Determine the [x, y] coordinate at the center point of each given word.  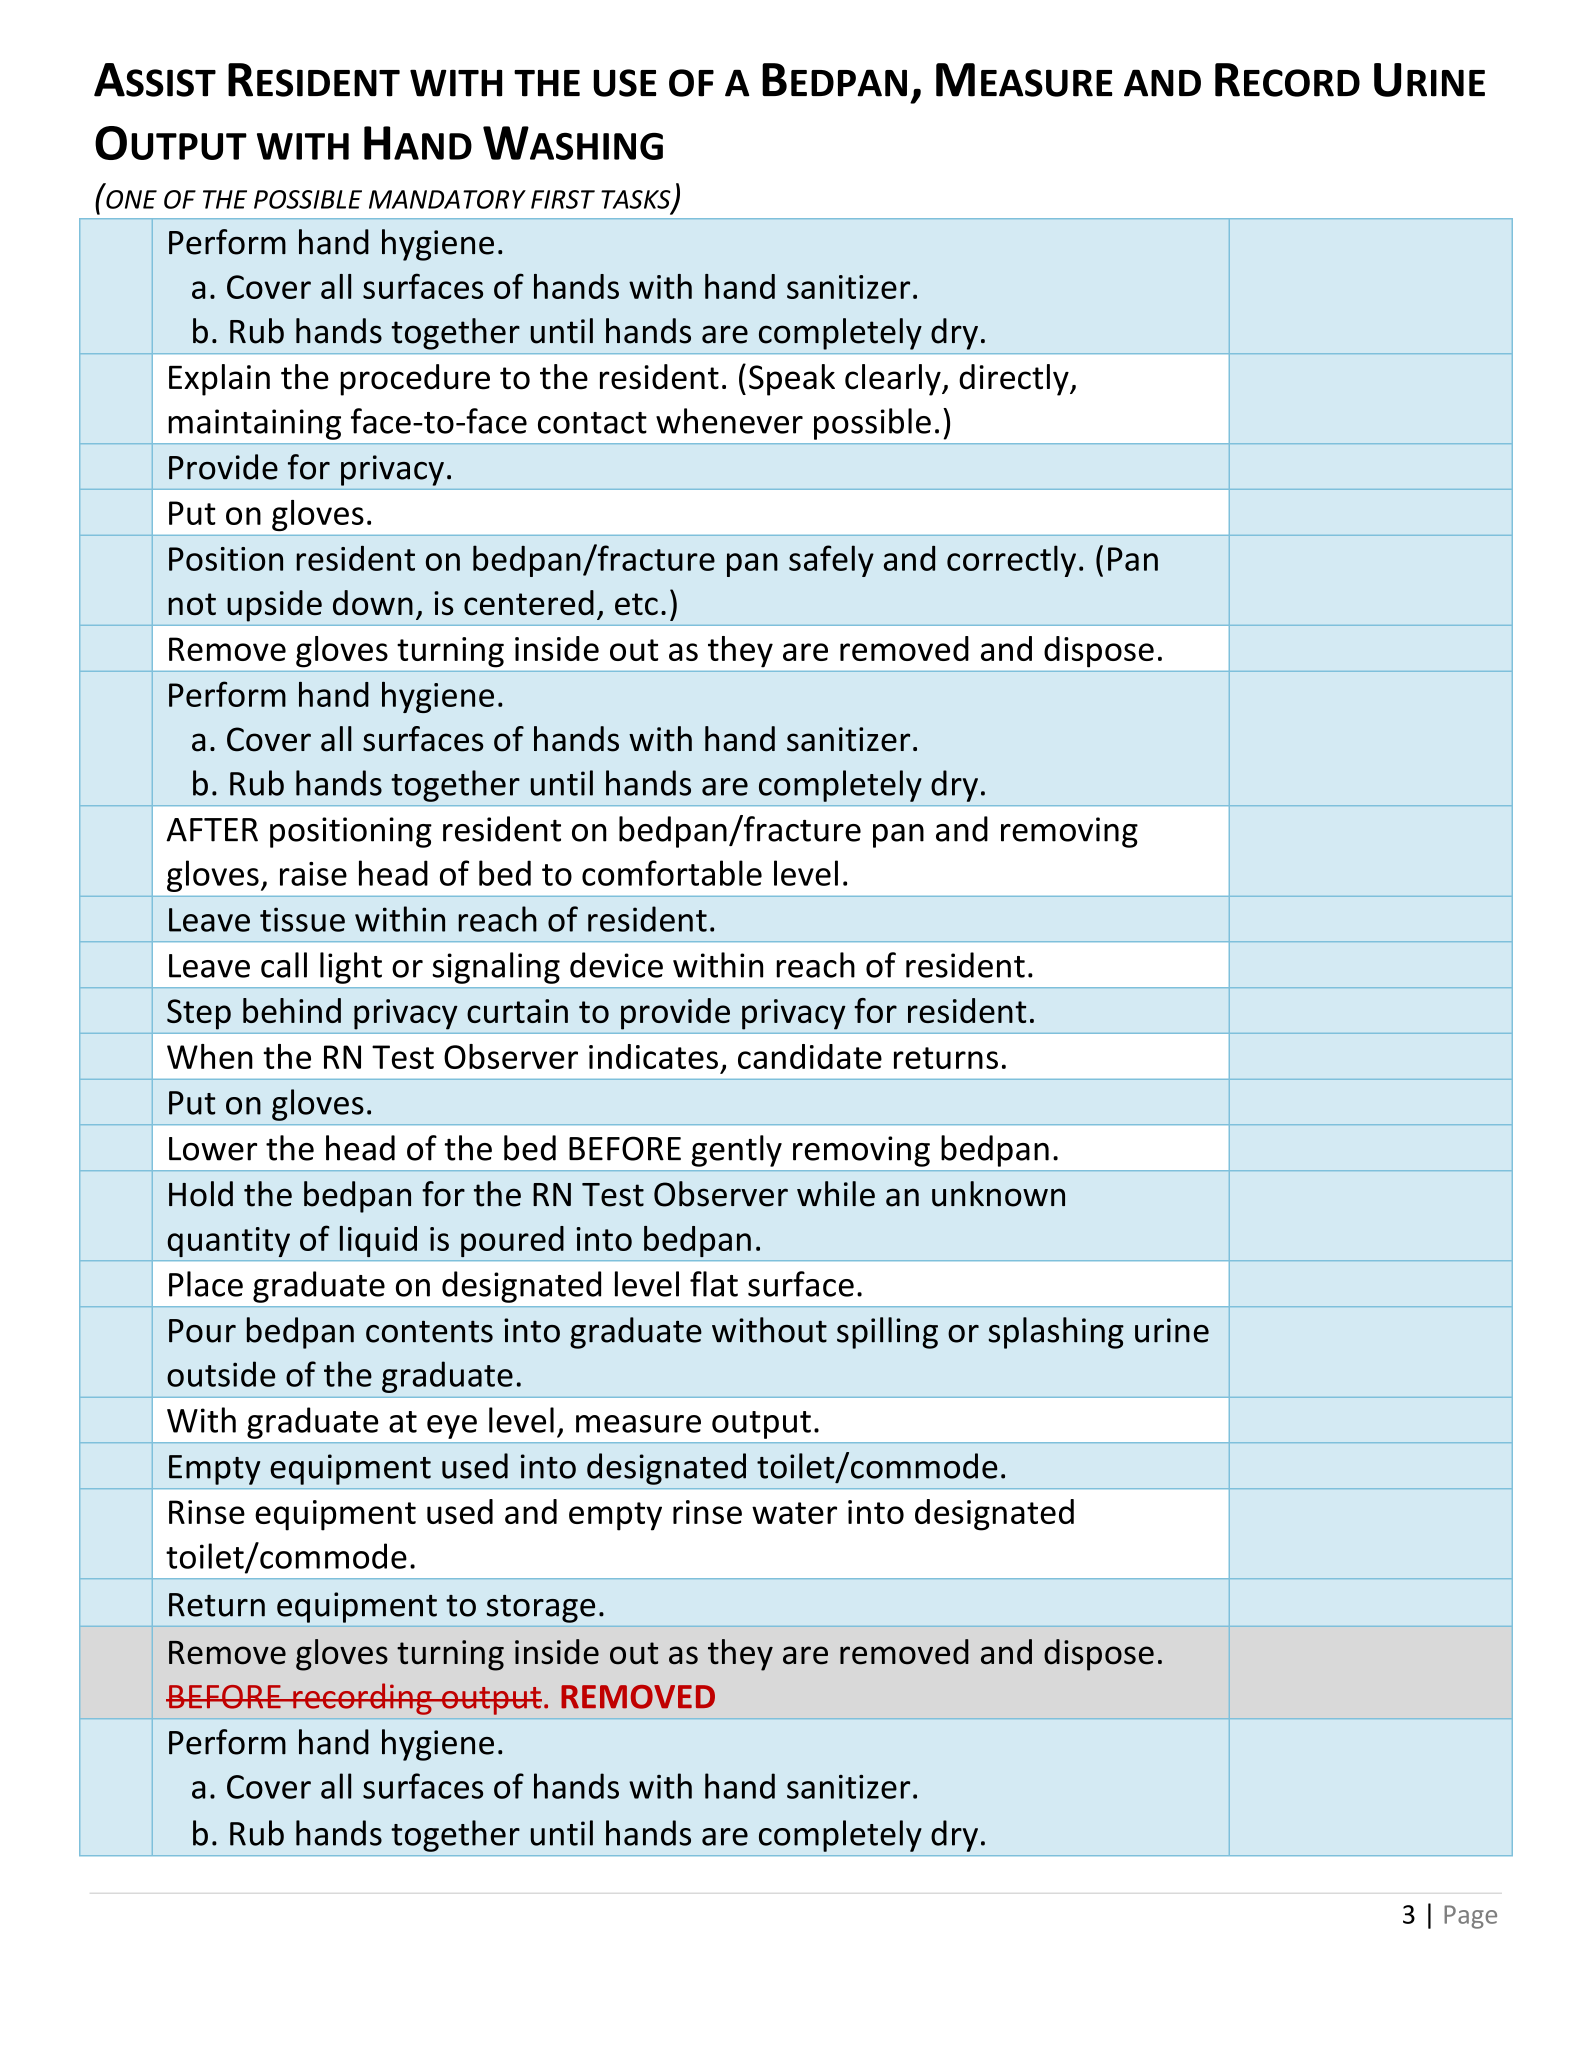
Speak [792, 380]
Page [1470, 1917]
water [794, 1513]
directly [1015, 380]
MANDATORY [447, 199]
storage [541, 1609]
